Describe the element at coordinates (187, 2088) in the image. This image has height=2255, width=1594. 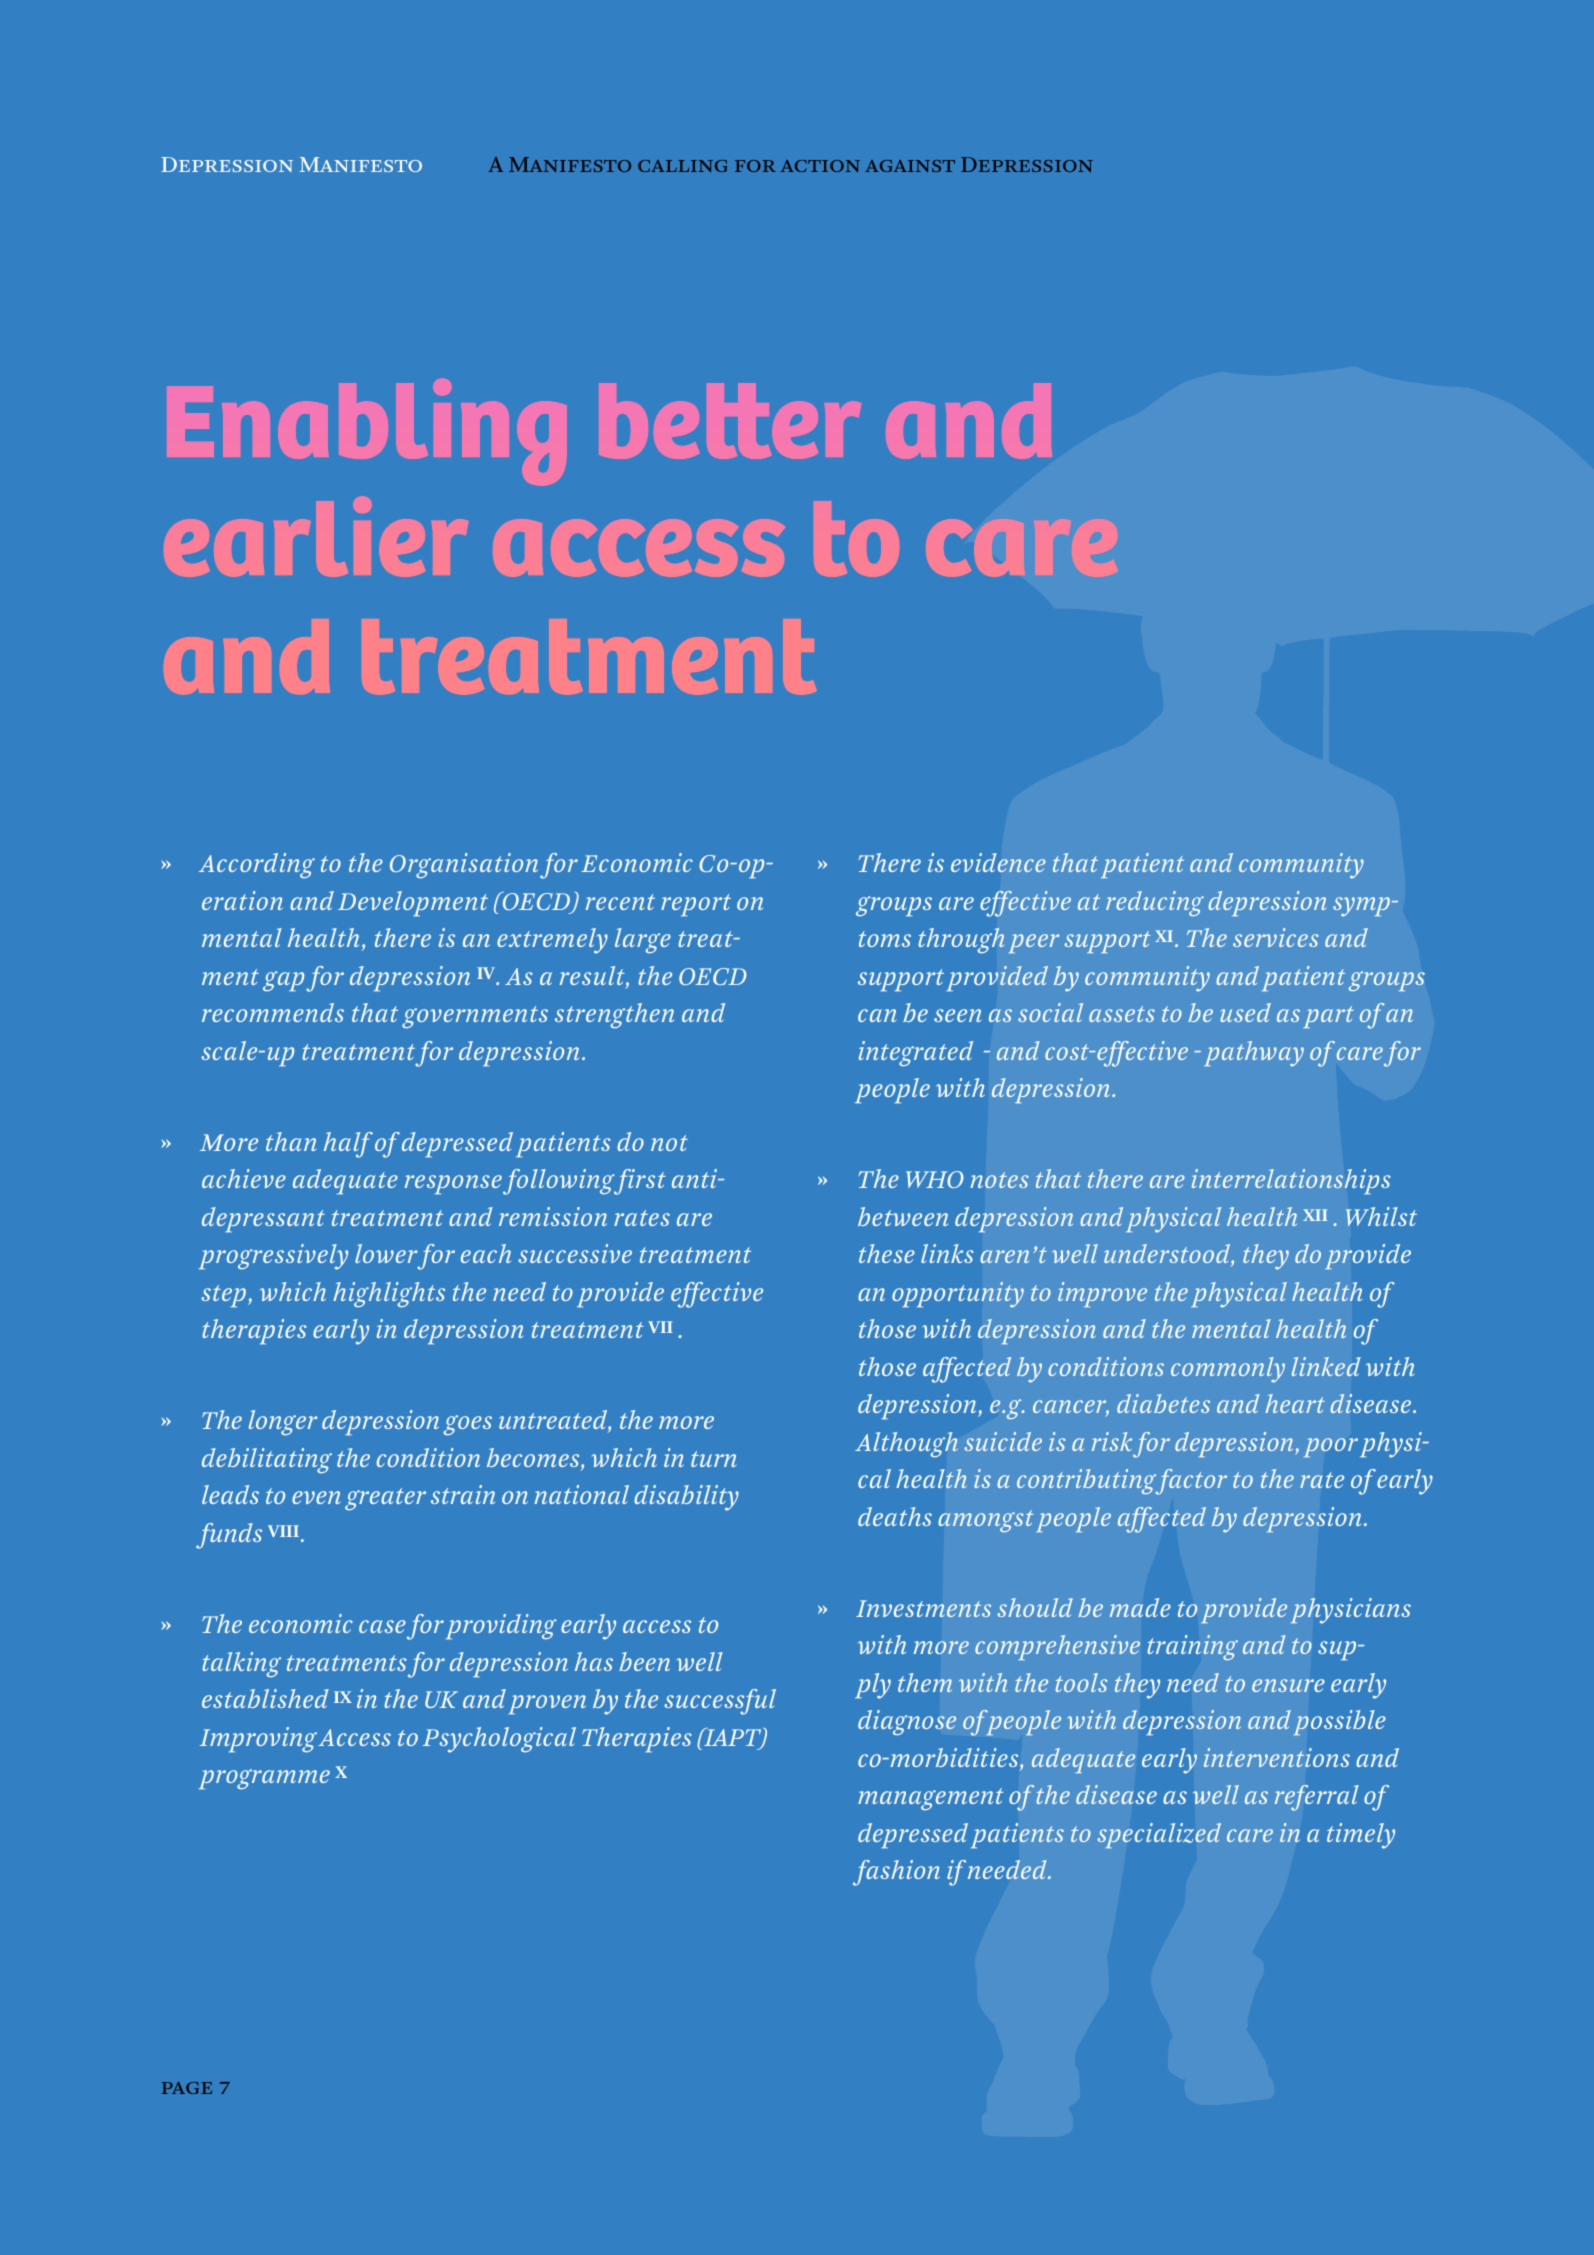
I see `page` at that location.
